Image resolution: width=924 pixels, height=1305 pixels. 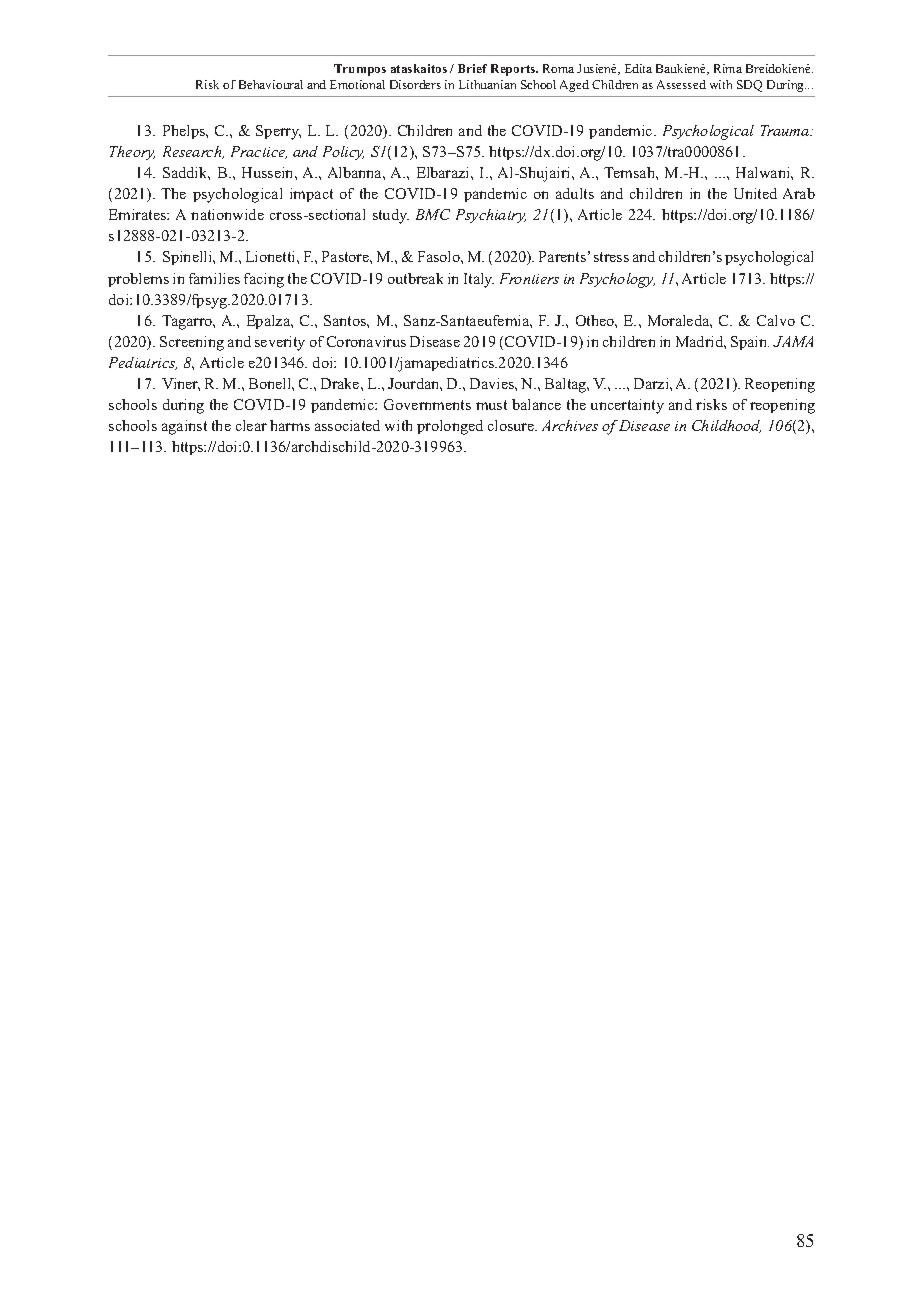 What do you see at coordinates (755, 193) in the screenshot?
I see `United` at bounding box center [755, 193].
